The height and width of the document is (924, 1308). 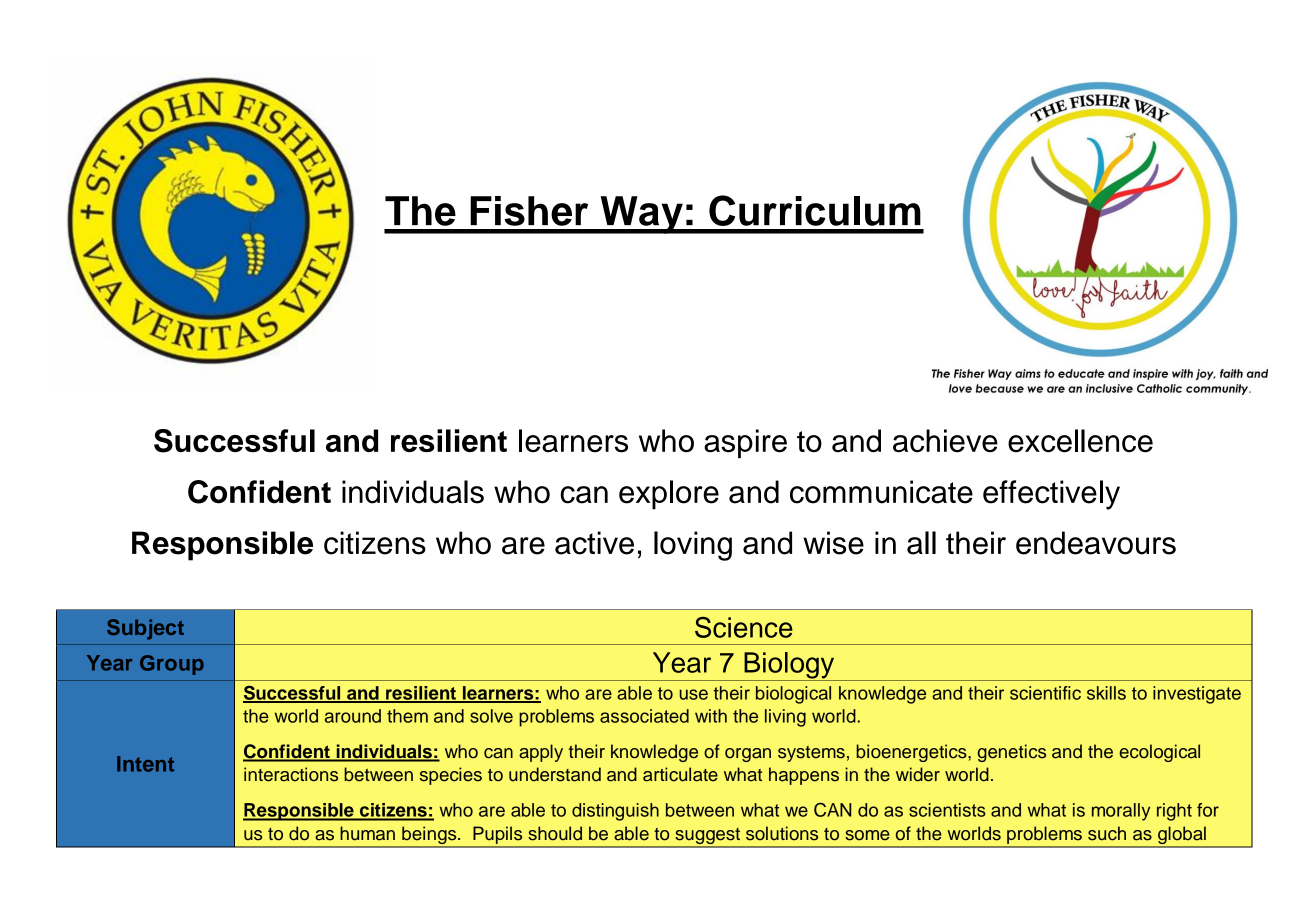 What do you see at coordinates (594, 543) in the document?
I see `active` at bounding box center [594, 543].
